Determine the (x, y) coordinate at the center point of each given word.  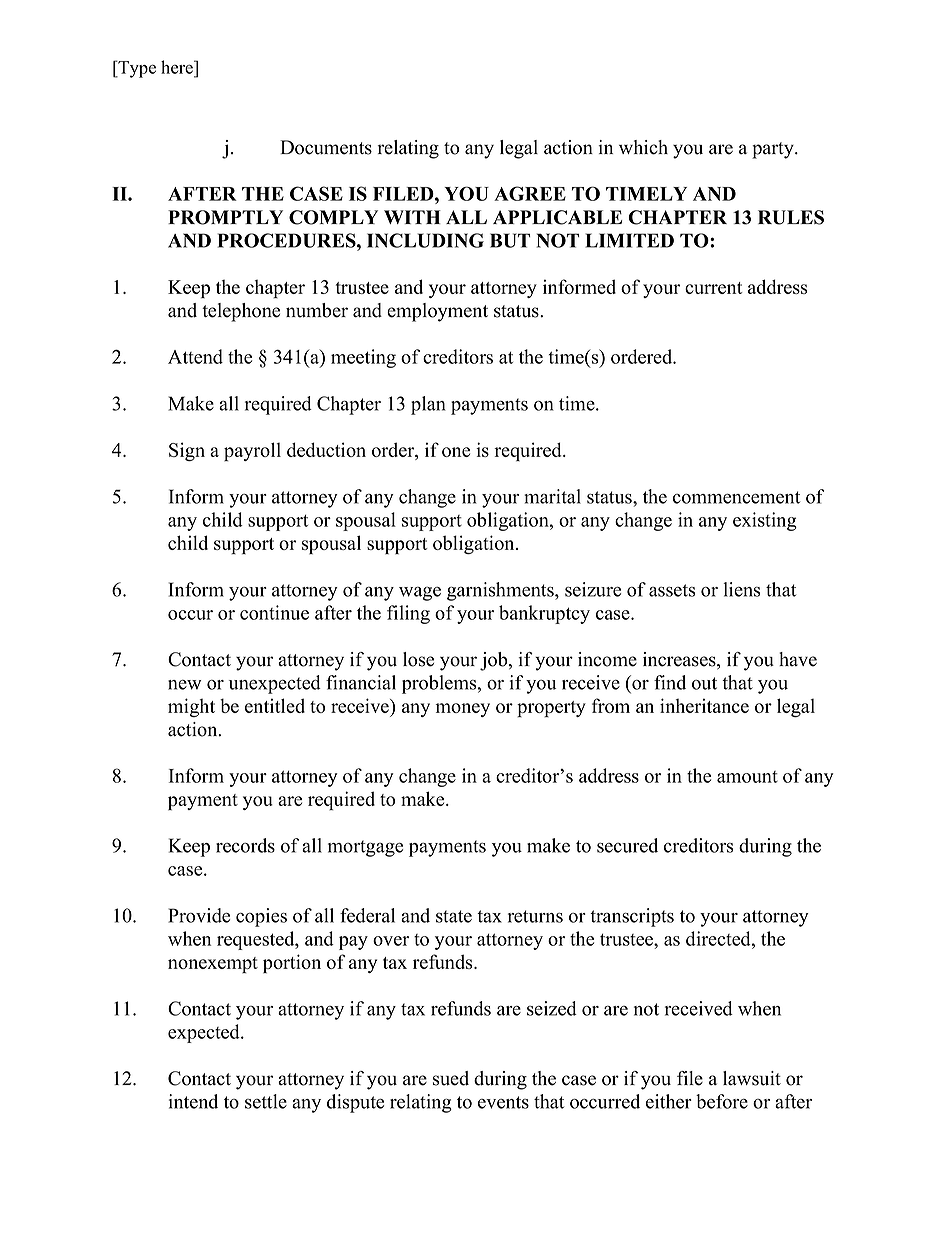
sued (451, 1078)
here (178, 67)
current (714, 288)
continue (274, 612)
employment (437, 312)
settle (266, 1101)
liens (741, 589)
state (454, 916)
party (774, 150)
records (245, 845)
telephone (241, 312)
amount (747, 777)
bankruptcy (544, 614)
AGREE (530, 193)
